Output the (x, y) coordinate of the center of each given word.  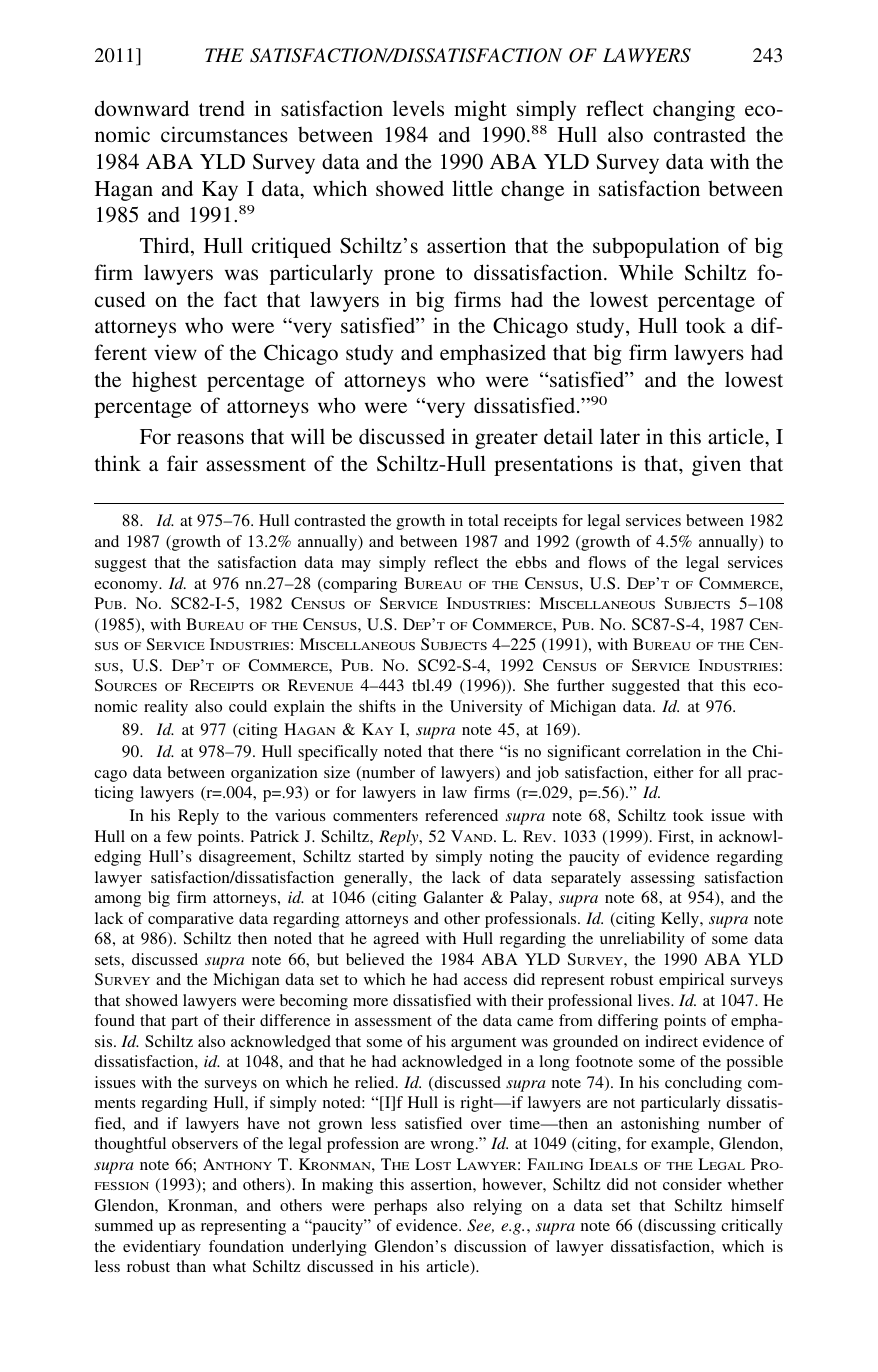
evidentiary (162, 1248)
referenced (461, 815)
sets (108, 960)
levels (418, 108)
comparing (359, 585)
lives (655, 1000)
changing (694, 110)
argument (483, 1044)
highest (164, 381)
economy (127, 587)
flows (607, 562)
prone (409, 277)
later (620, 436)
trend (222, 108)
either (673, 772)
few (179, 836)
